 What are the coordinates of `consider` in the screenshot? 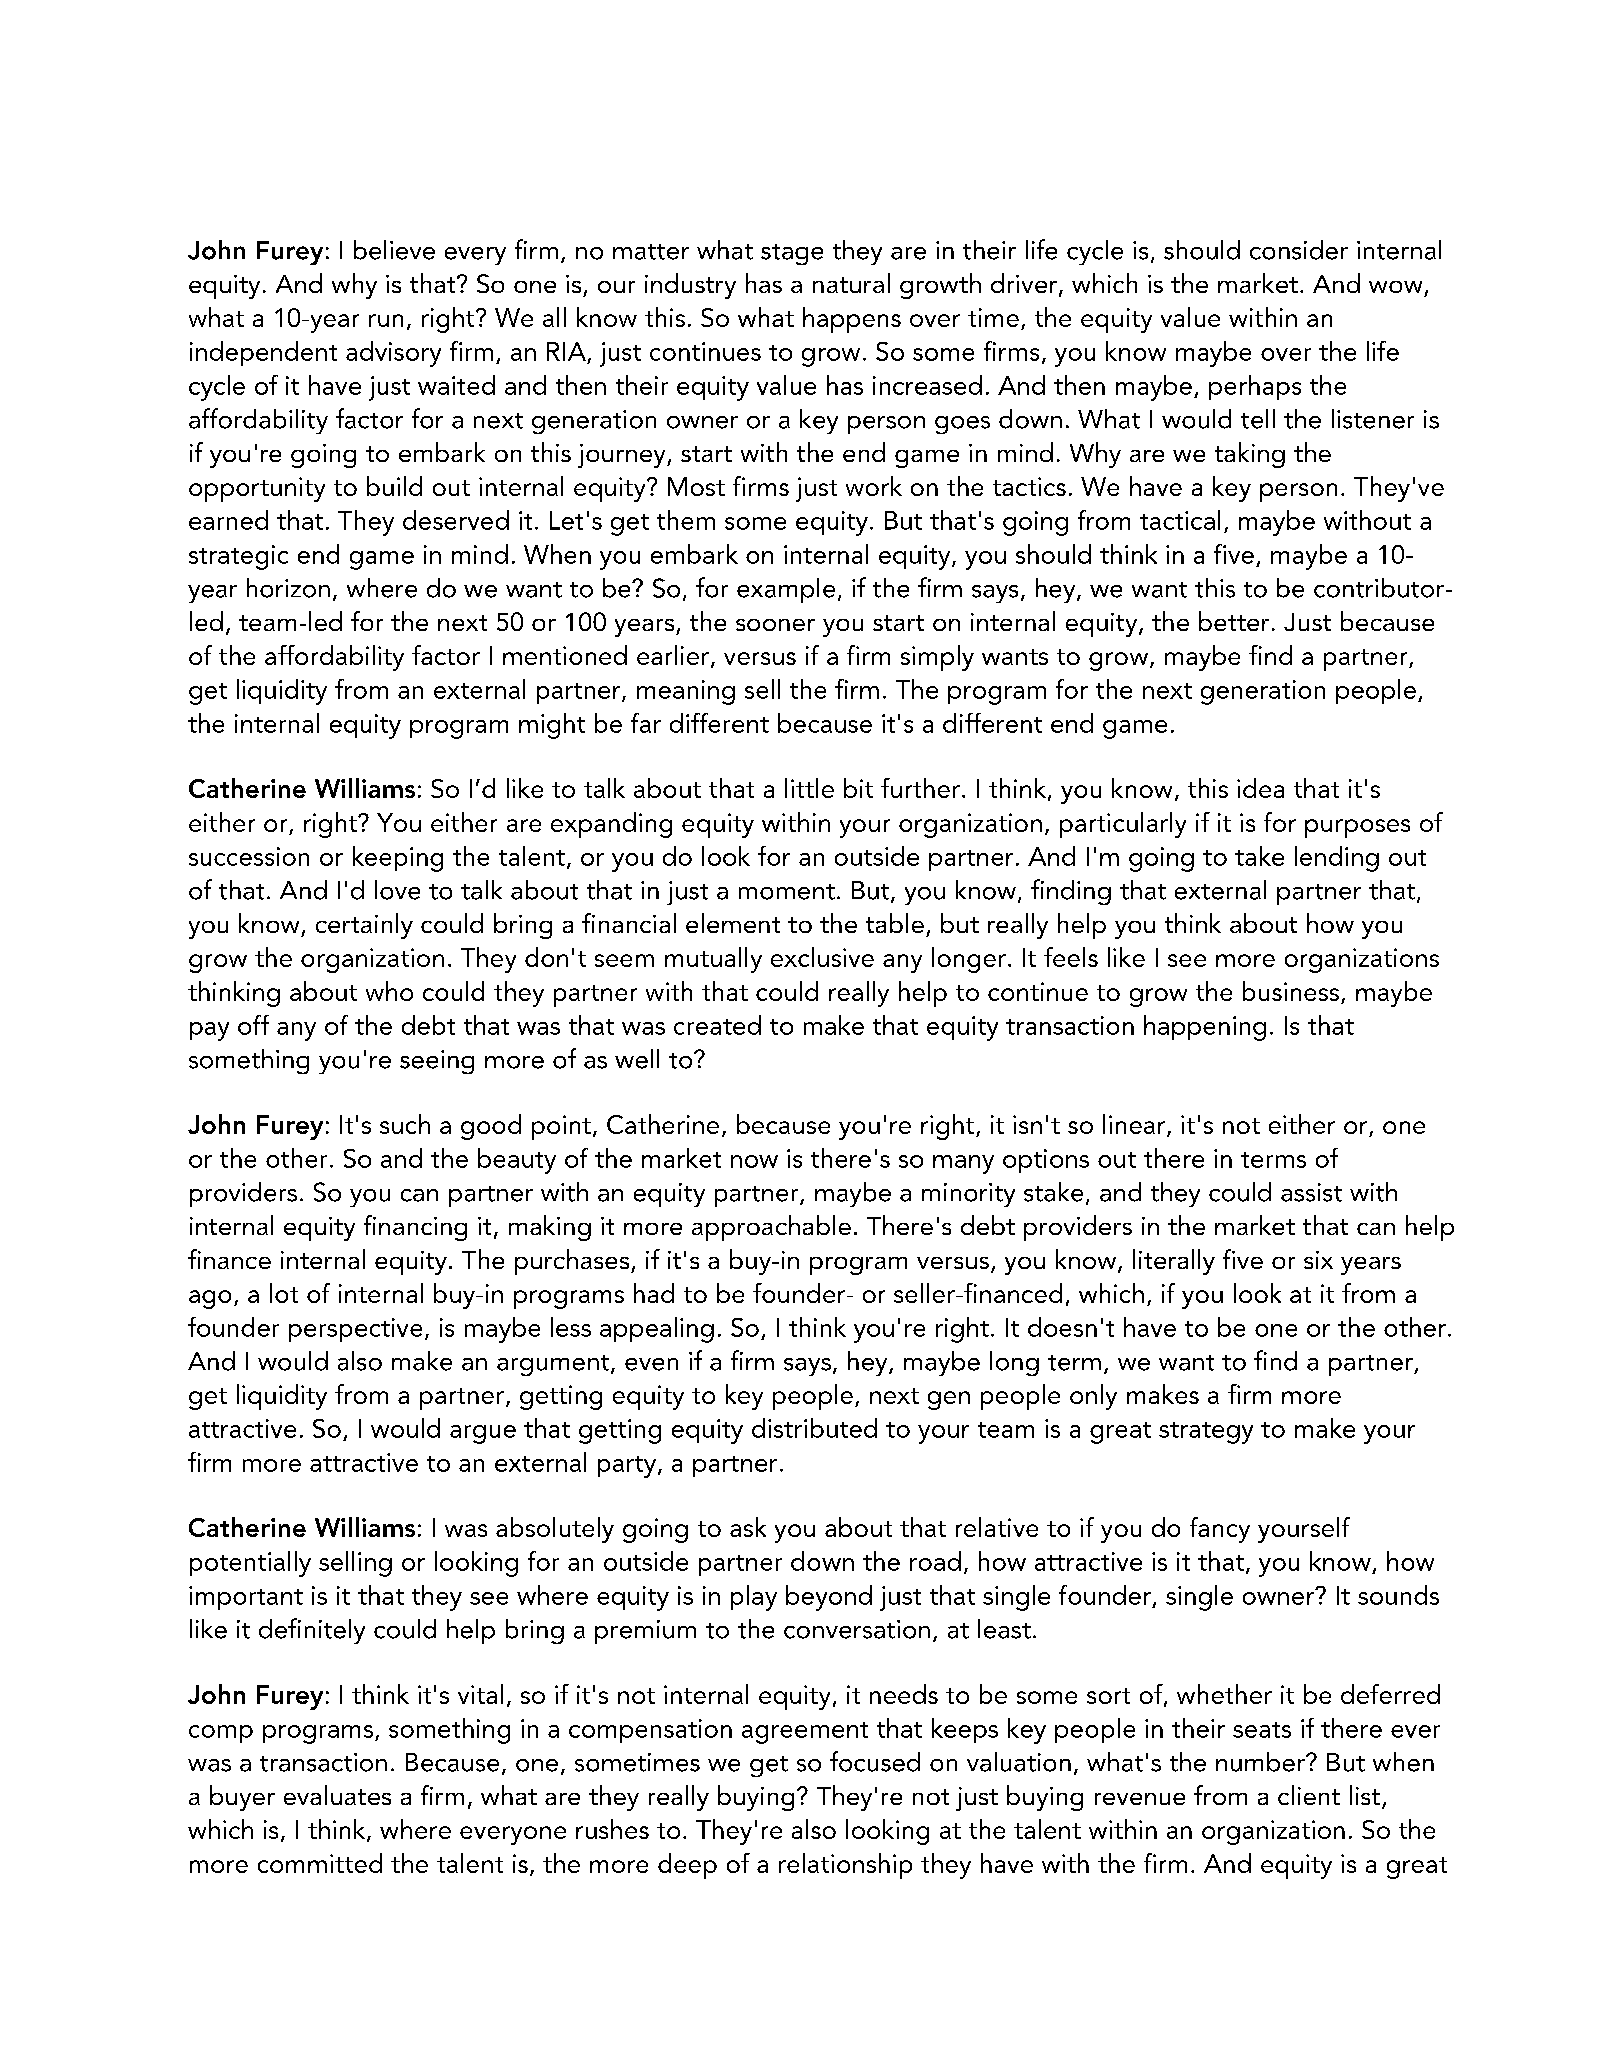 It's located at (1299, 250).
